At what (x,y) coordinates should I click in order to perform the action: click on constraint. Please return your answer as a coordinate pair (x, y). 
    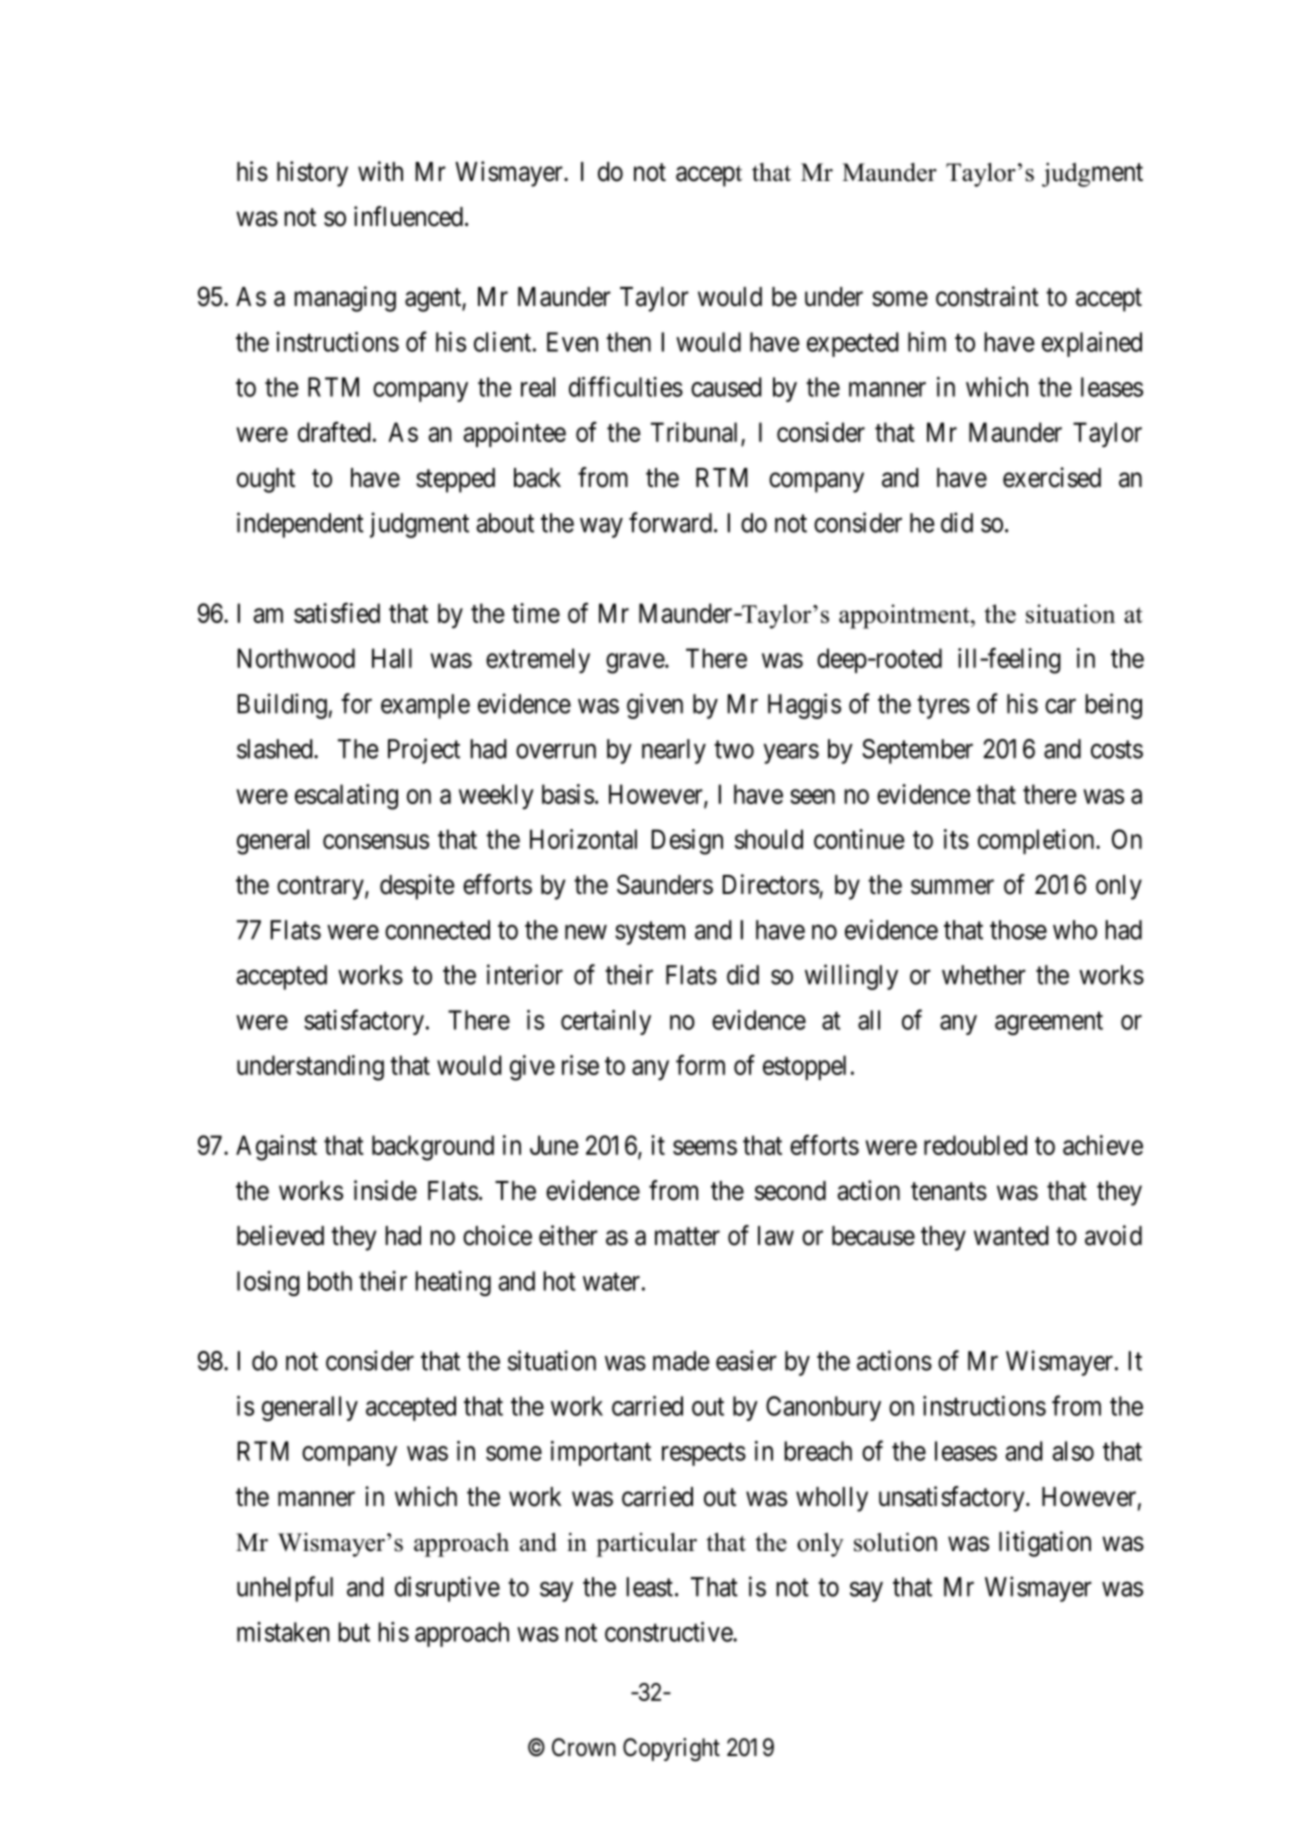
    Looking at the image, I should click on (987, 296).
